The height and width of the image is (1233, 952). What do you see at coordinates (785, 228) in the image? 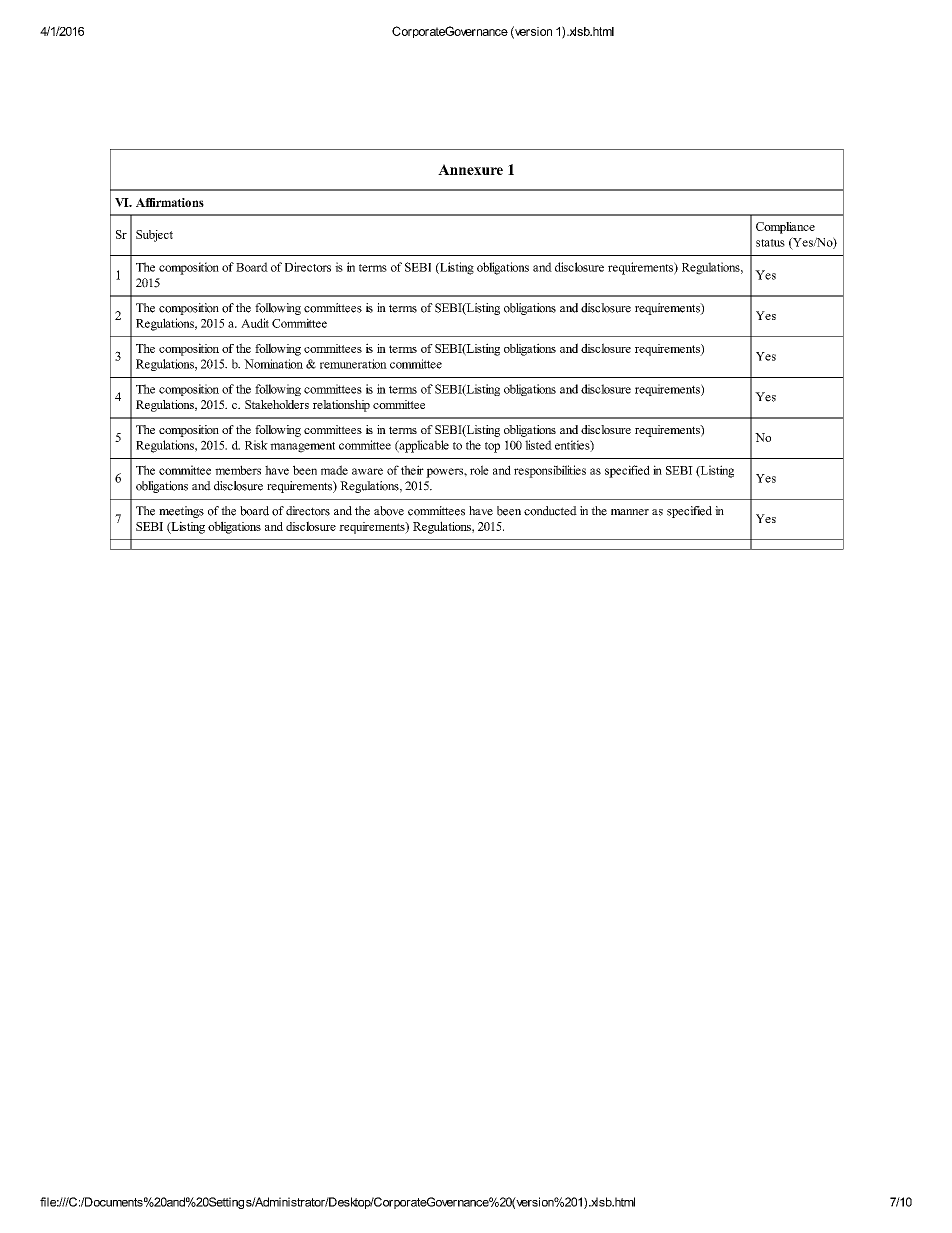
I see `Compliance` at bounding box center [785, 228].
